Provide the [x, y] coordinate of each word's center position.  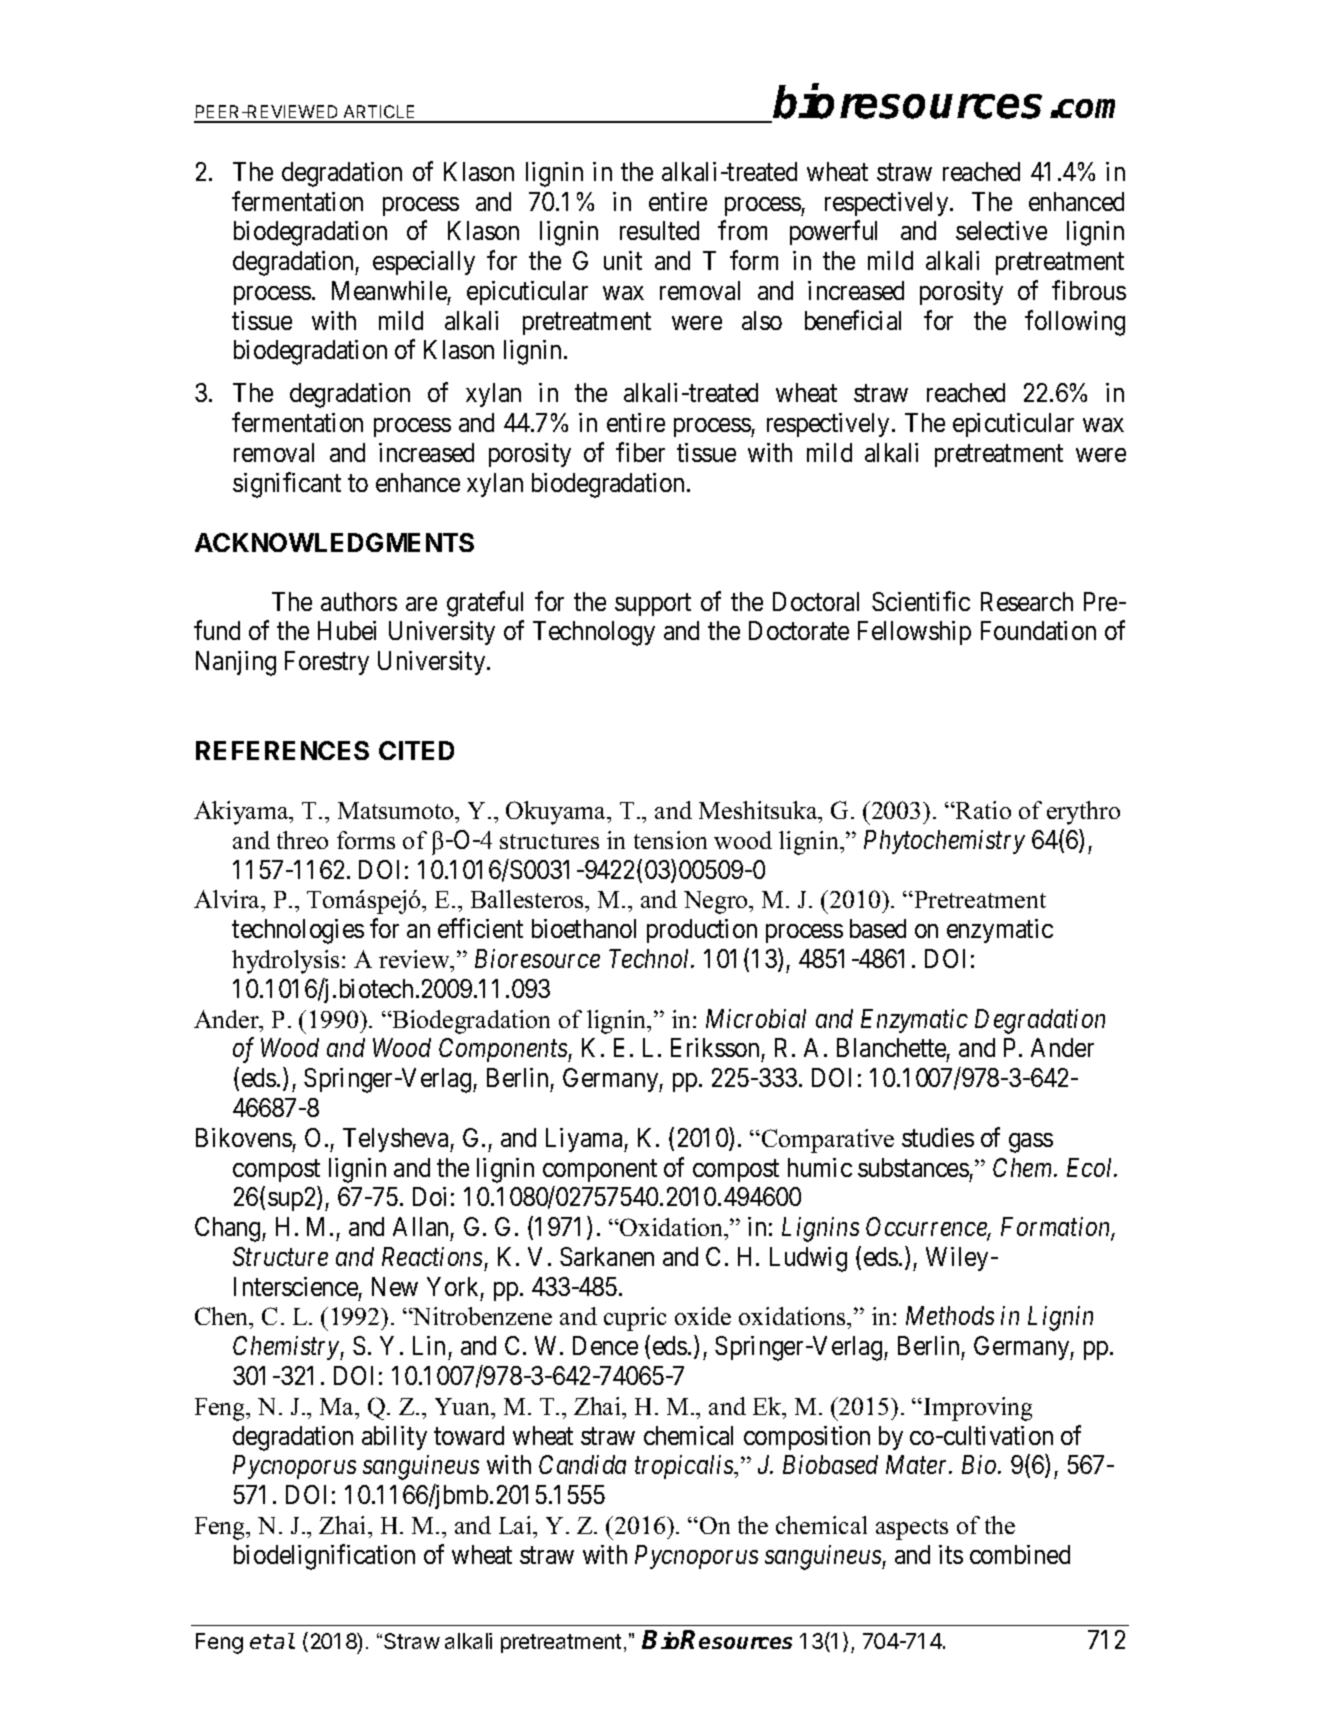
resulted [659, 230]
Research [1027, 601]
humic [820, 1167]
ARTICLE [379, 113]
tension [670, 840]
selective [1001, 230]
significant [287, 485]
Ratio [982, 810]
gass [1031, 1143]
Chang [229, 1229]
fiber [640, 452]
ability [394, 1438]
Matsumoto [397, 810]
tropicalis [685, 1467]
